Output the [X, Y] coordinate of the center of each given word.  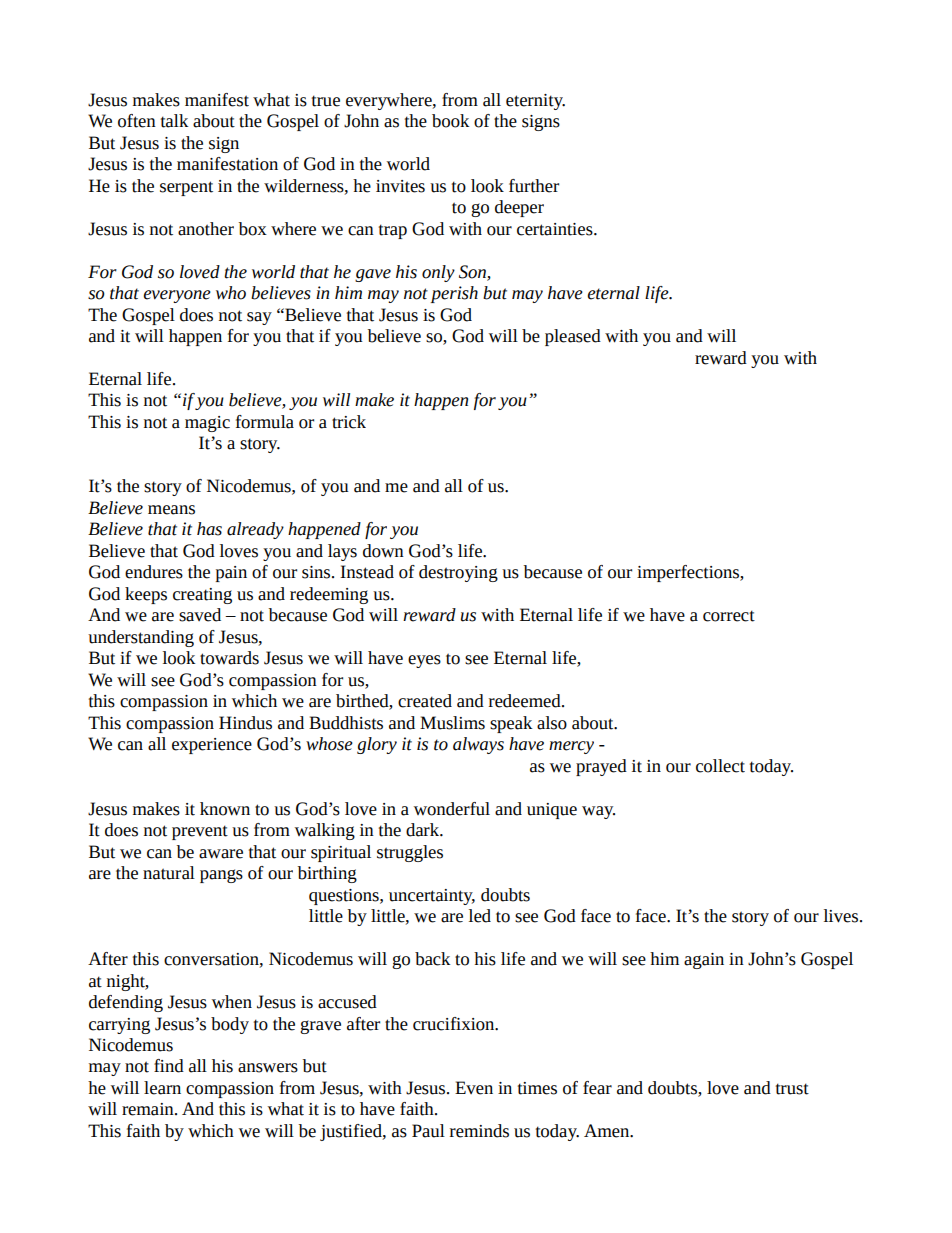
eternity [535, 102]
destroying [458, 573]
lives [841, 916]
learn [162, 1088]
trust [792, 1089]
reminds [479, 1131]
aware [221, 854]
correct [729, 616]
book [450, 121]
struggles [410, 853]
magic [207, 424]
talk [174, 121]
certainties [556, 229]
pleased [573, 337]
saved [200, 615]
